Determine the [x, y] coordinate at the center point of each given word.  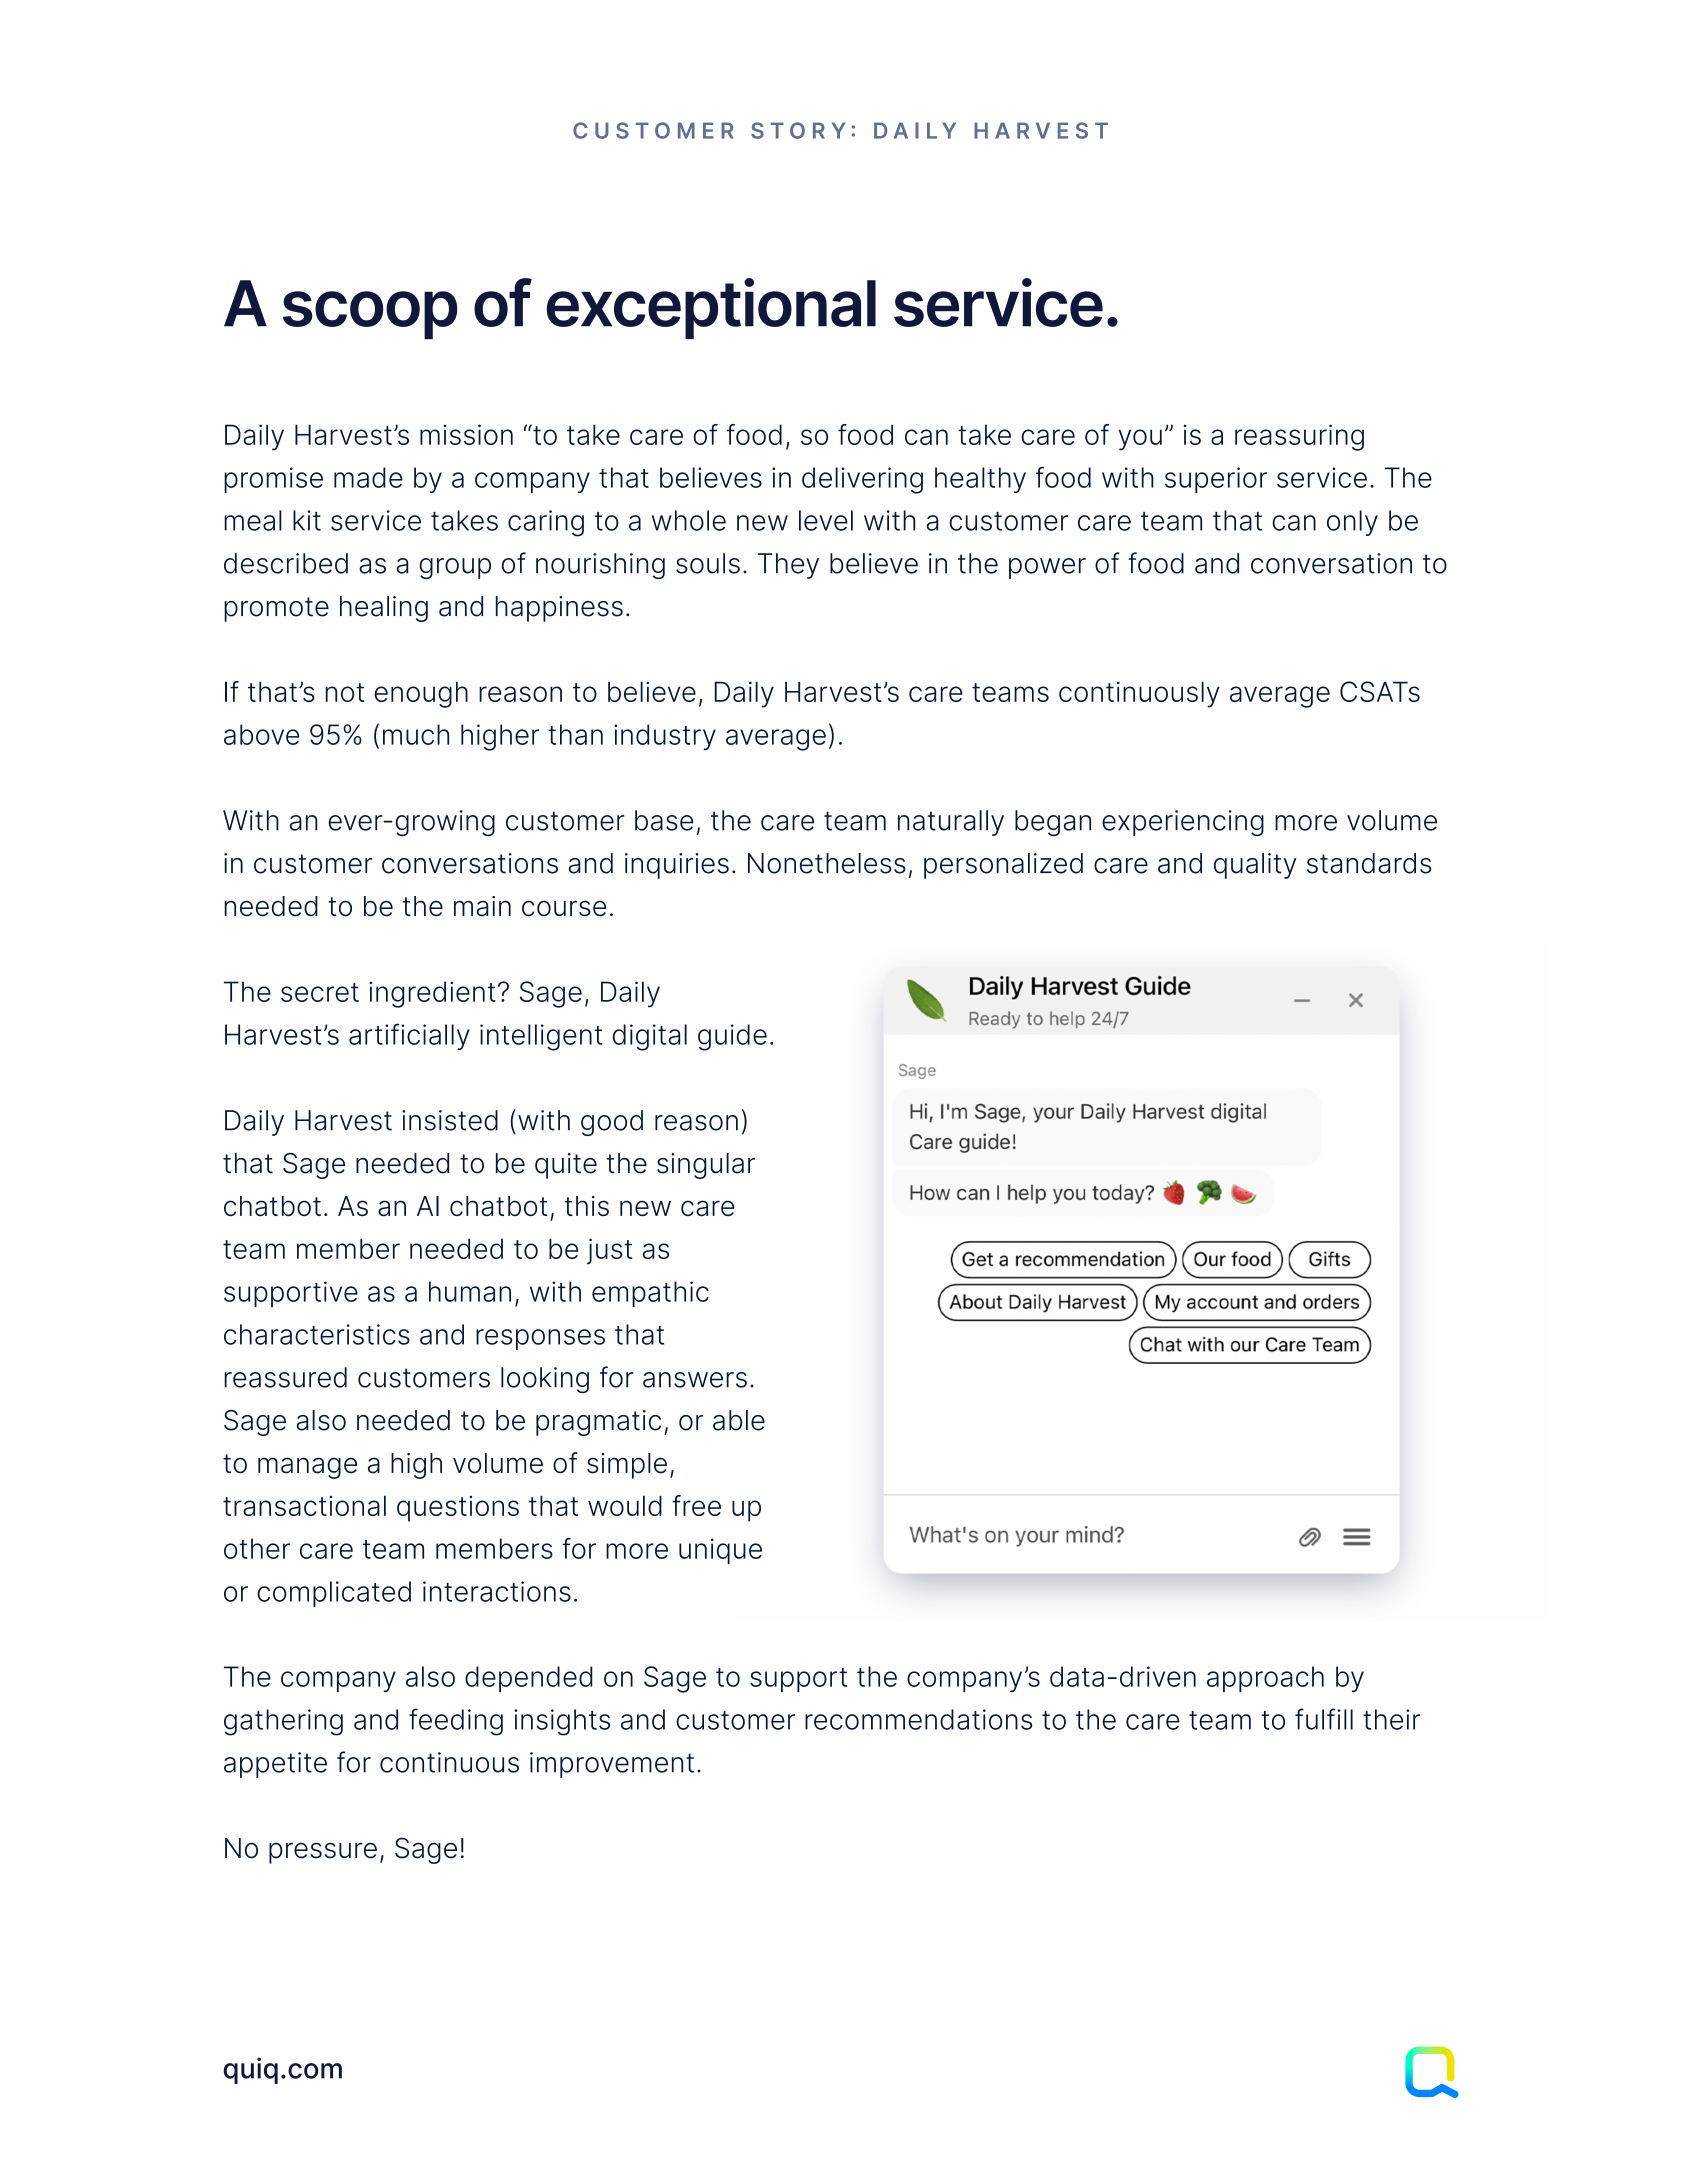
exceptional [711, 308]
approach [1265, 1679]
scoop [370, 315]
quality [1255, 866]
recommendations [918, 1719]
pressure [323, 1853]
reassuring [1299, 437]
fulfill [1324, 1719]
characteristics [317, 1334]
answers [695, 1380]
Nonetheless [827, 863]
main [482, 906]
